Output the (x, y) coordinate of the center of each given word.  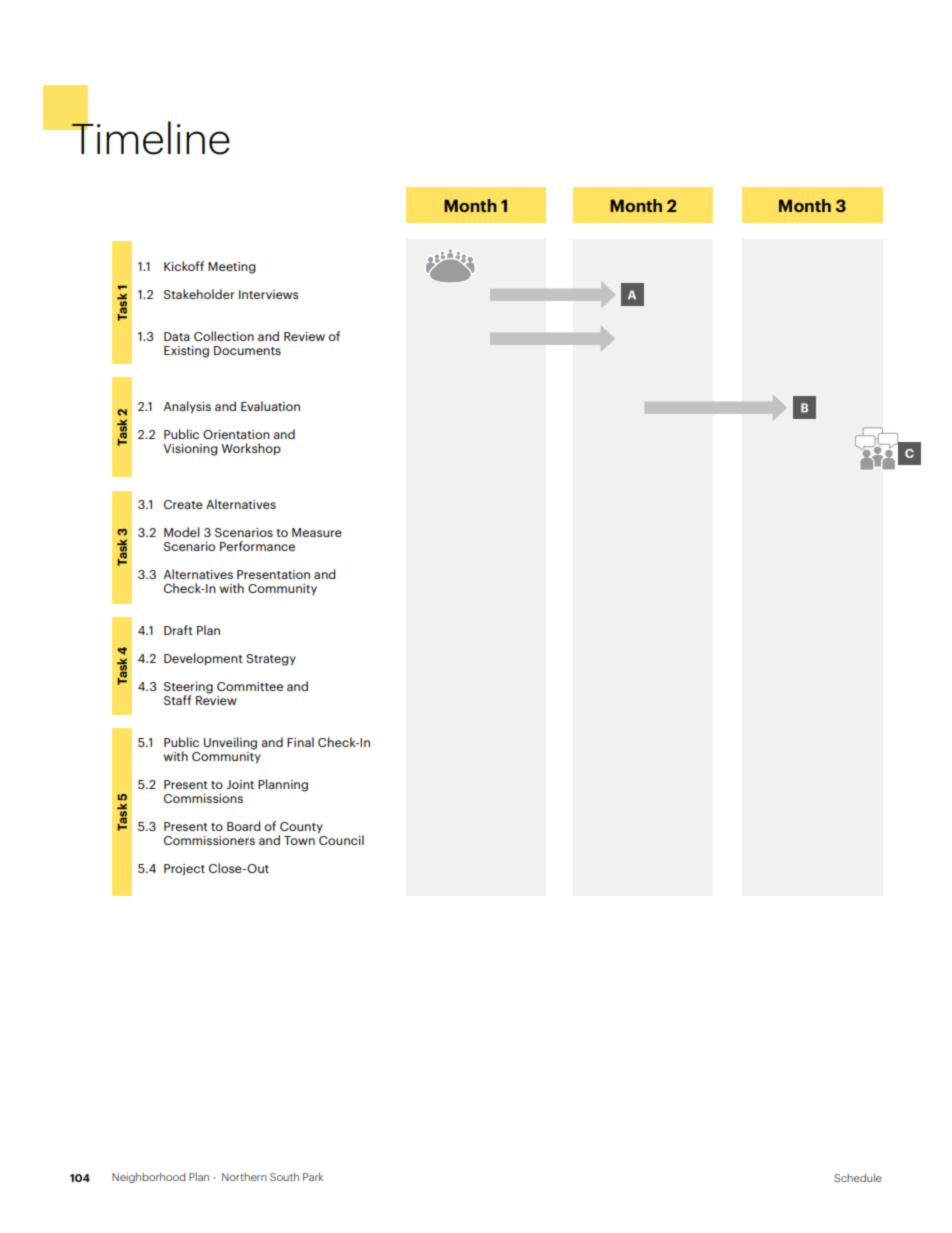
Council (341, 839)
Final (300, 742)
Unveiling (230, 743)
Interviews (268, 294)
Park (313, 1176)
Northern (244, 1177)
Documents (247, 350)
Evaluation (270, 406)
